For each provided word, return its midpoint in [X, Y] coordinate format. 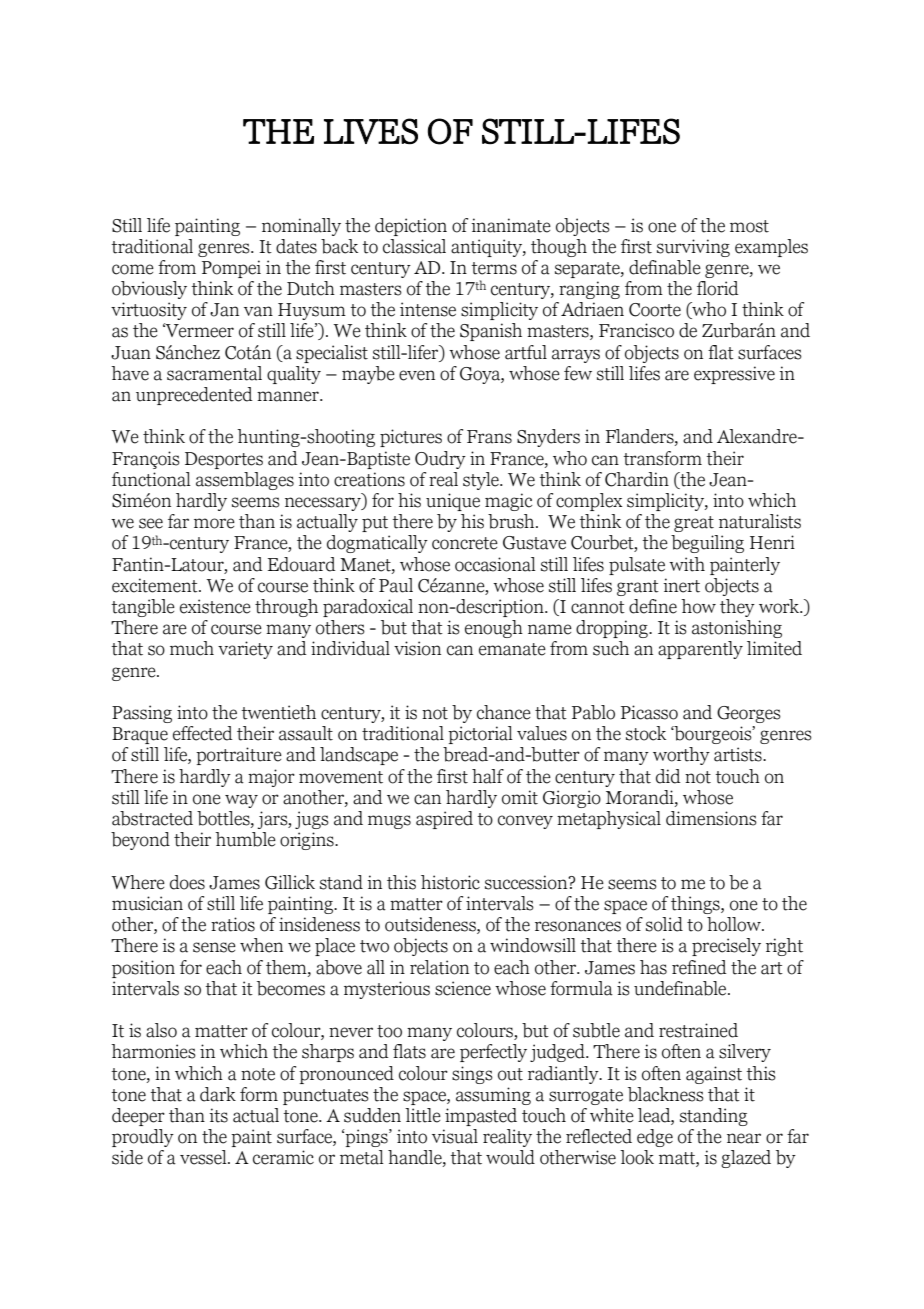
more [214, 523]
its [218, 1115]
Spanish [491, 332]
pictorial [480, 735]
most [749, 226]
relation [439, 967]
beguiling [707, 544]
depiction [411, 227]
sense [214, 947]
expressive [734, 375]
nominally [301, 227]
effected [203, 733]
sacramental [214, 373]
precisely [726, 947]
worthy [681, 756]
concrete [465, 543]
